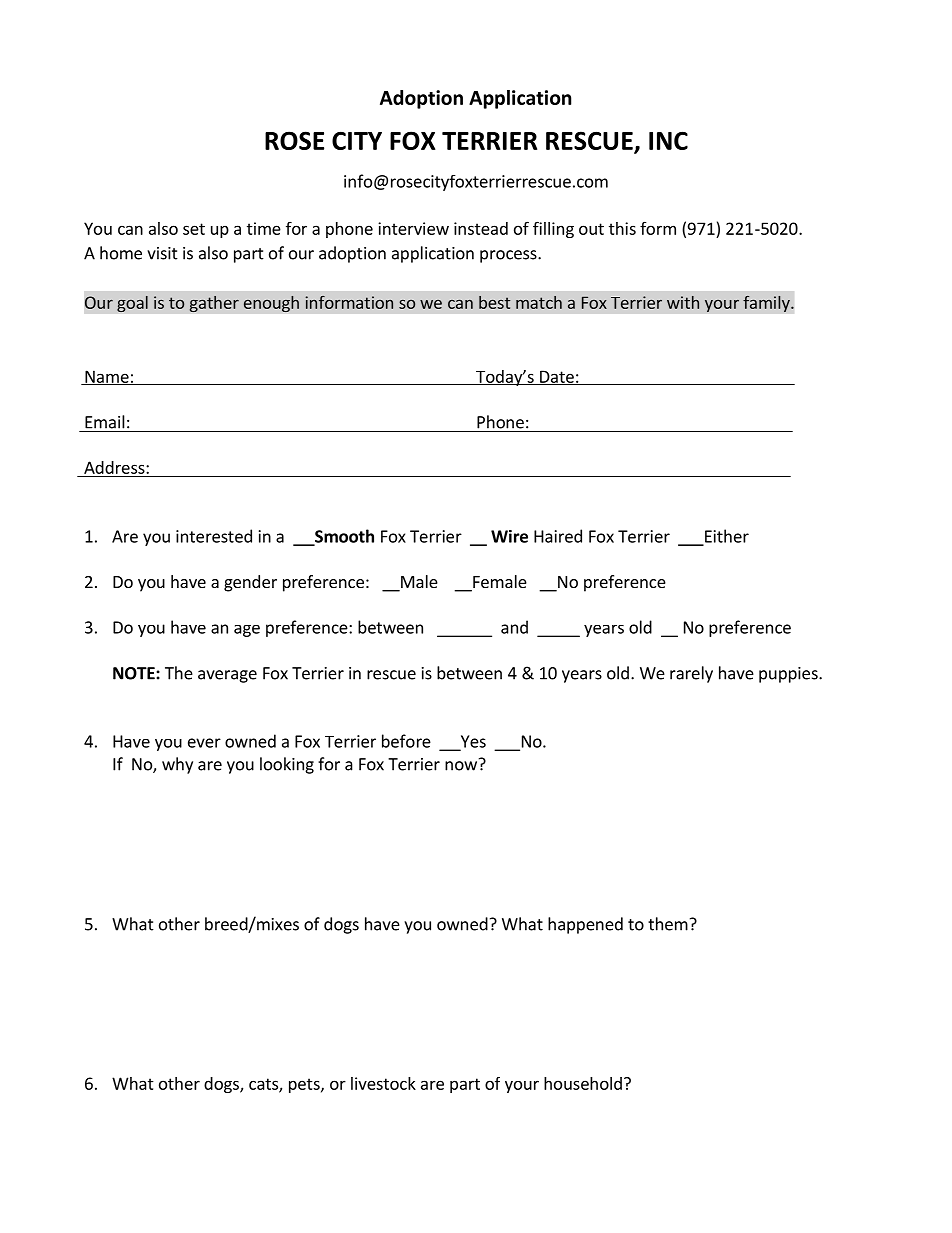  What do you see at coordinates (250, 583) in the screenshot?
I see `gender` at bounding box center [250, 583].
